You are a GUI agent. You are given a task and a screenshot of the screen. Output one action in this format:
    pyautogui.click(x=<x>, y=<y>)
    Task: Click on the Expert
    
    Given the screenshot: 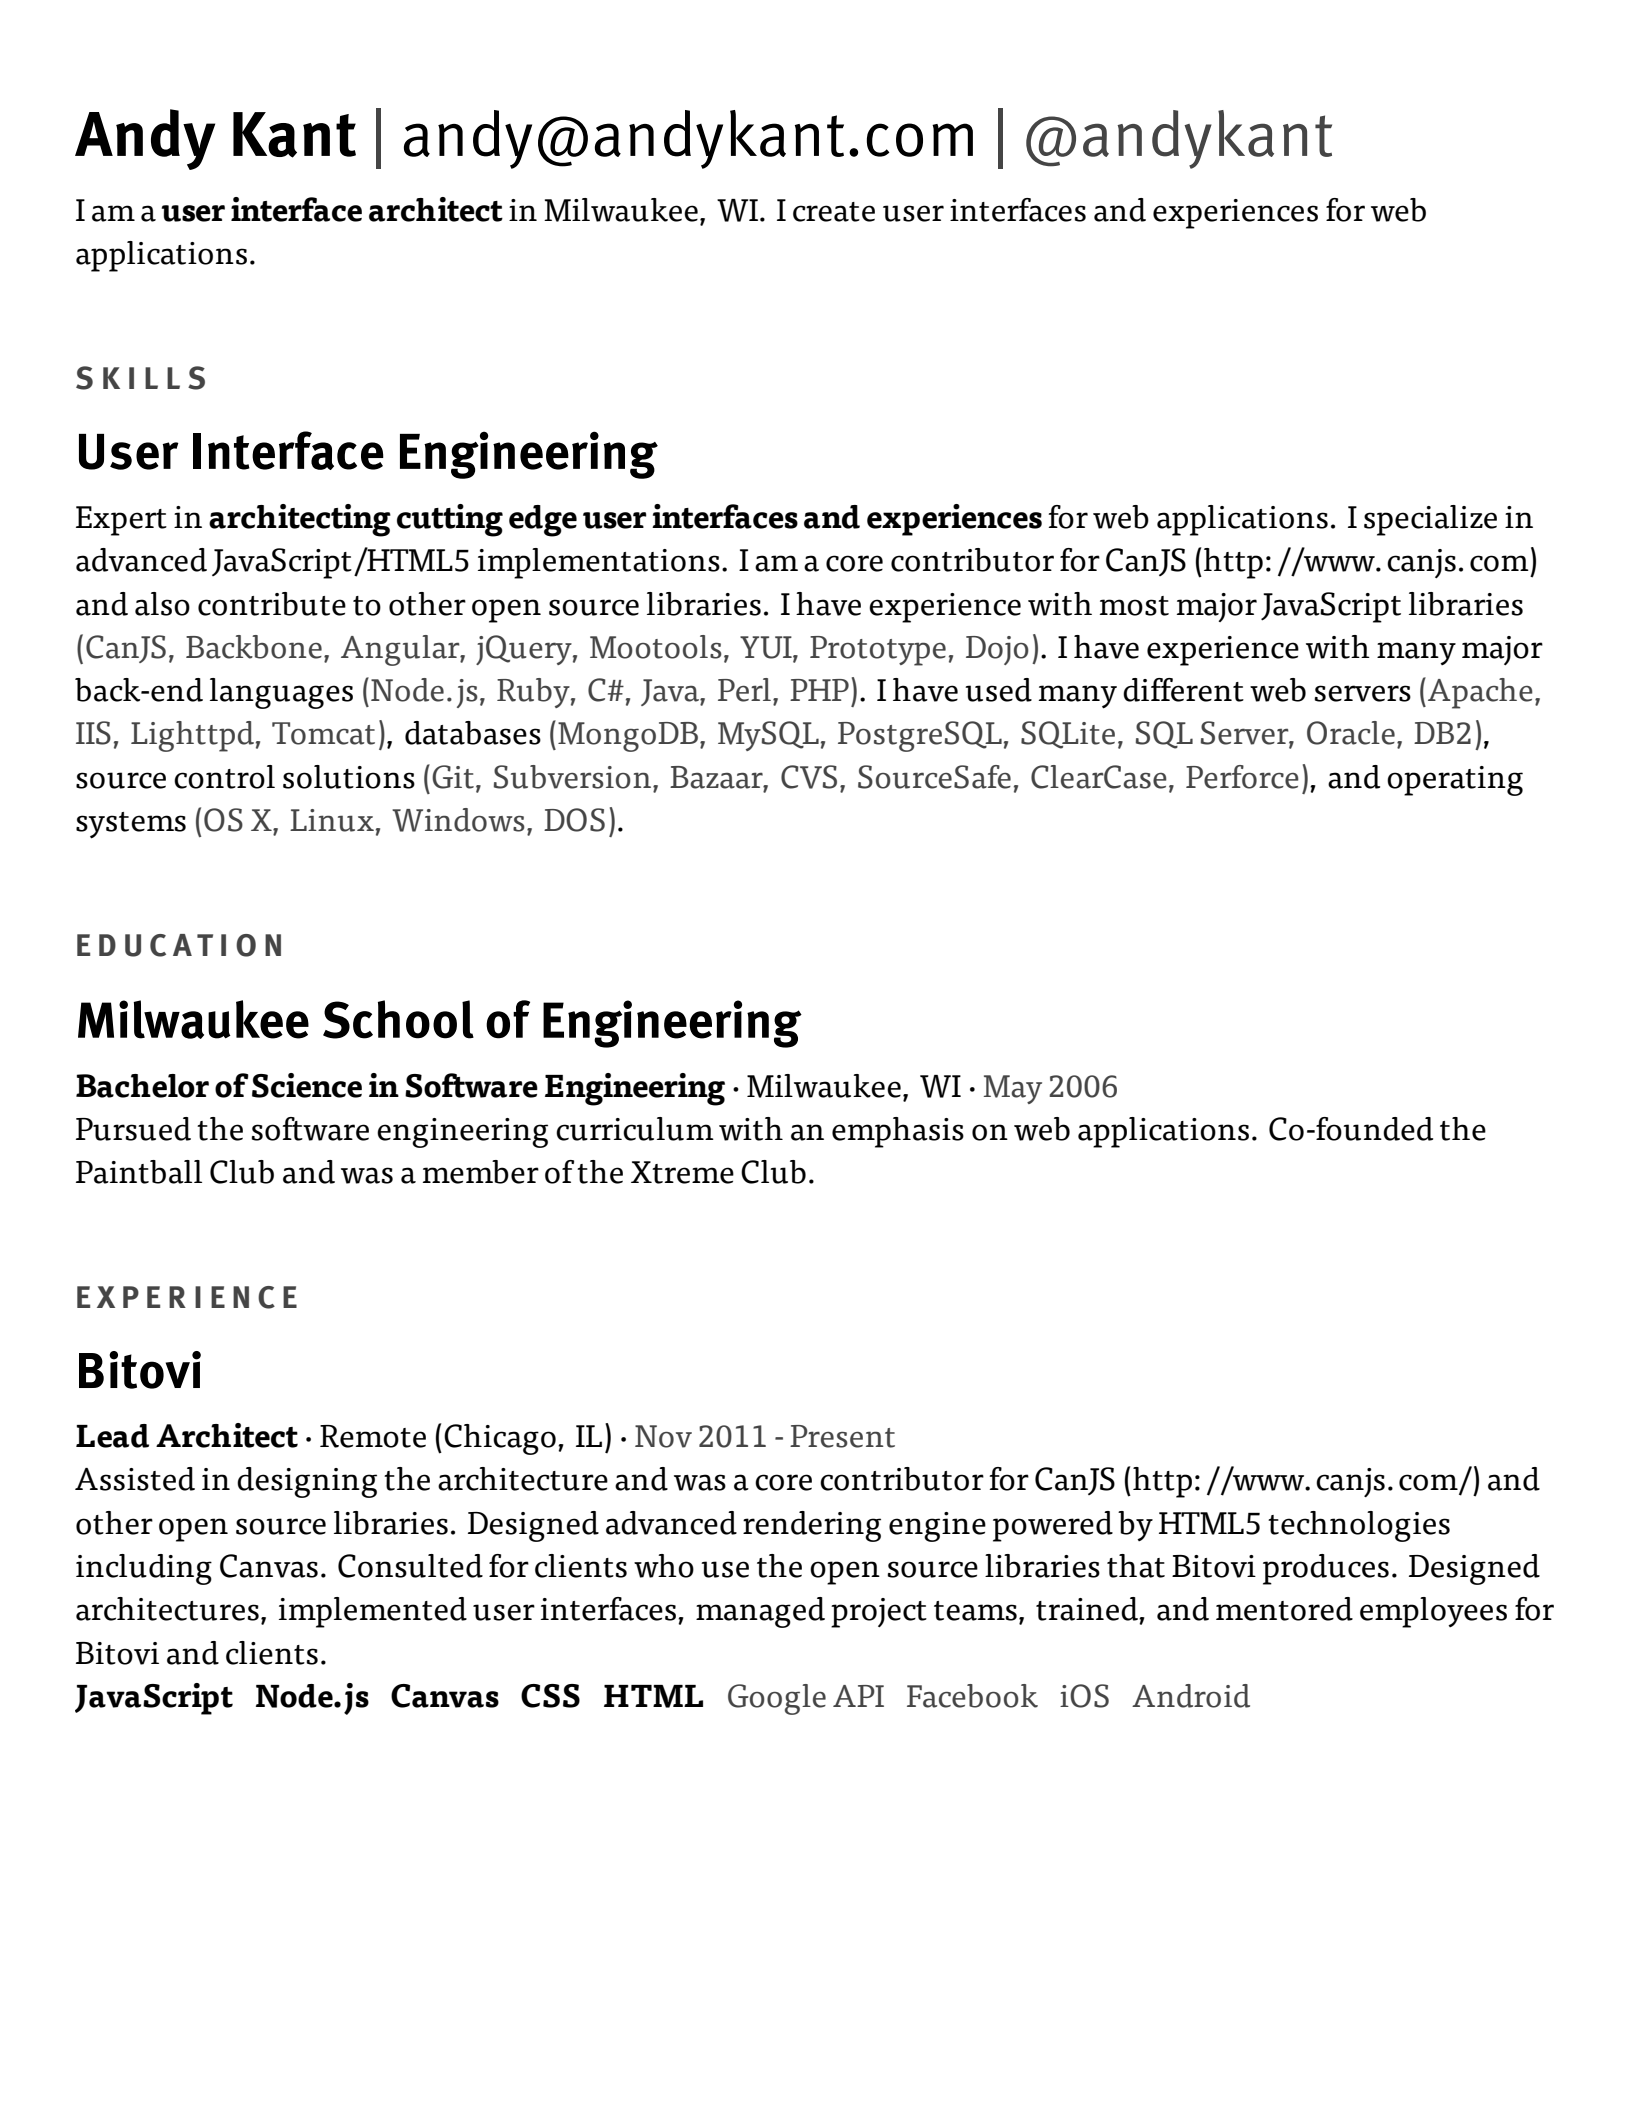 What is the action you would take?
    pyautogui.click(x=121, y=521)
